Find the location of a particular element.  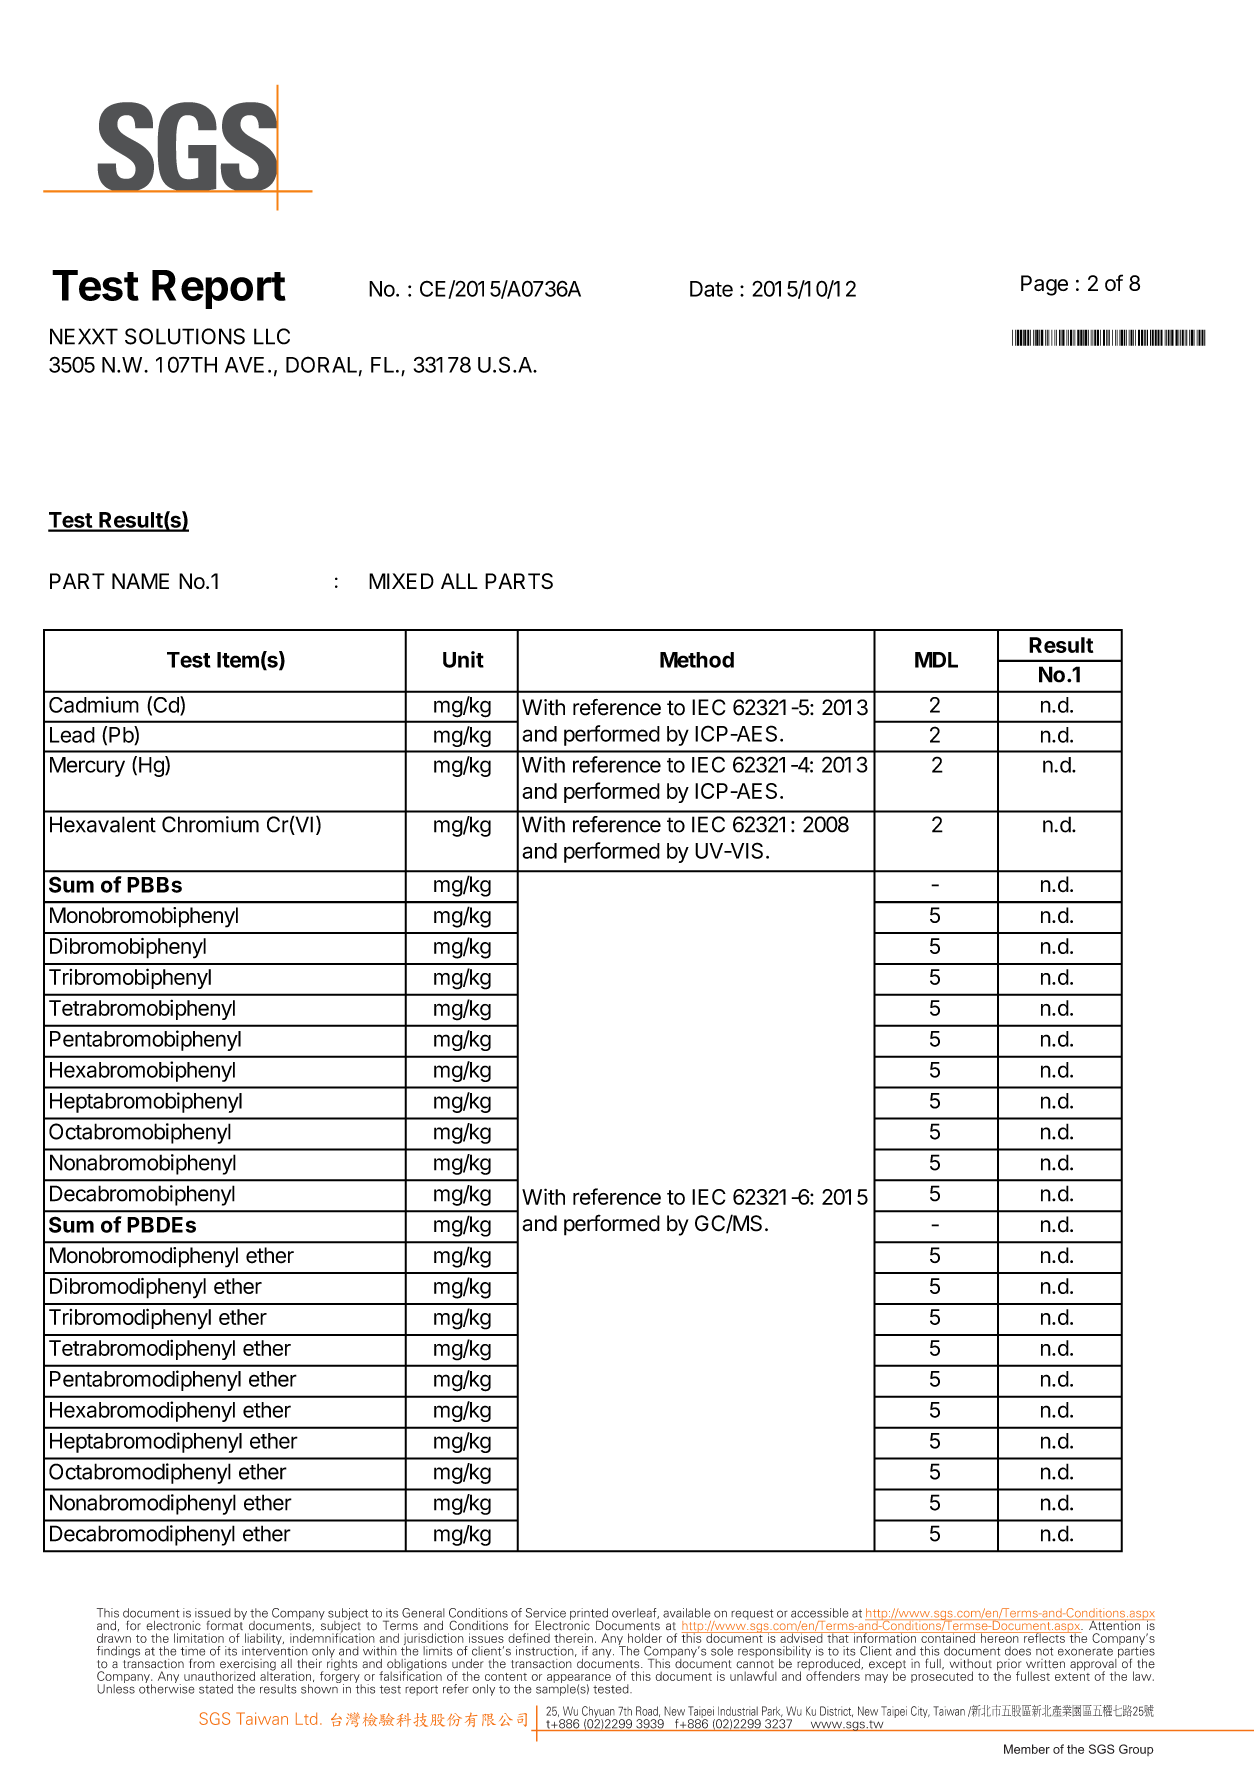

Method is located at coordinates (697, 660).
